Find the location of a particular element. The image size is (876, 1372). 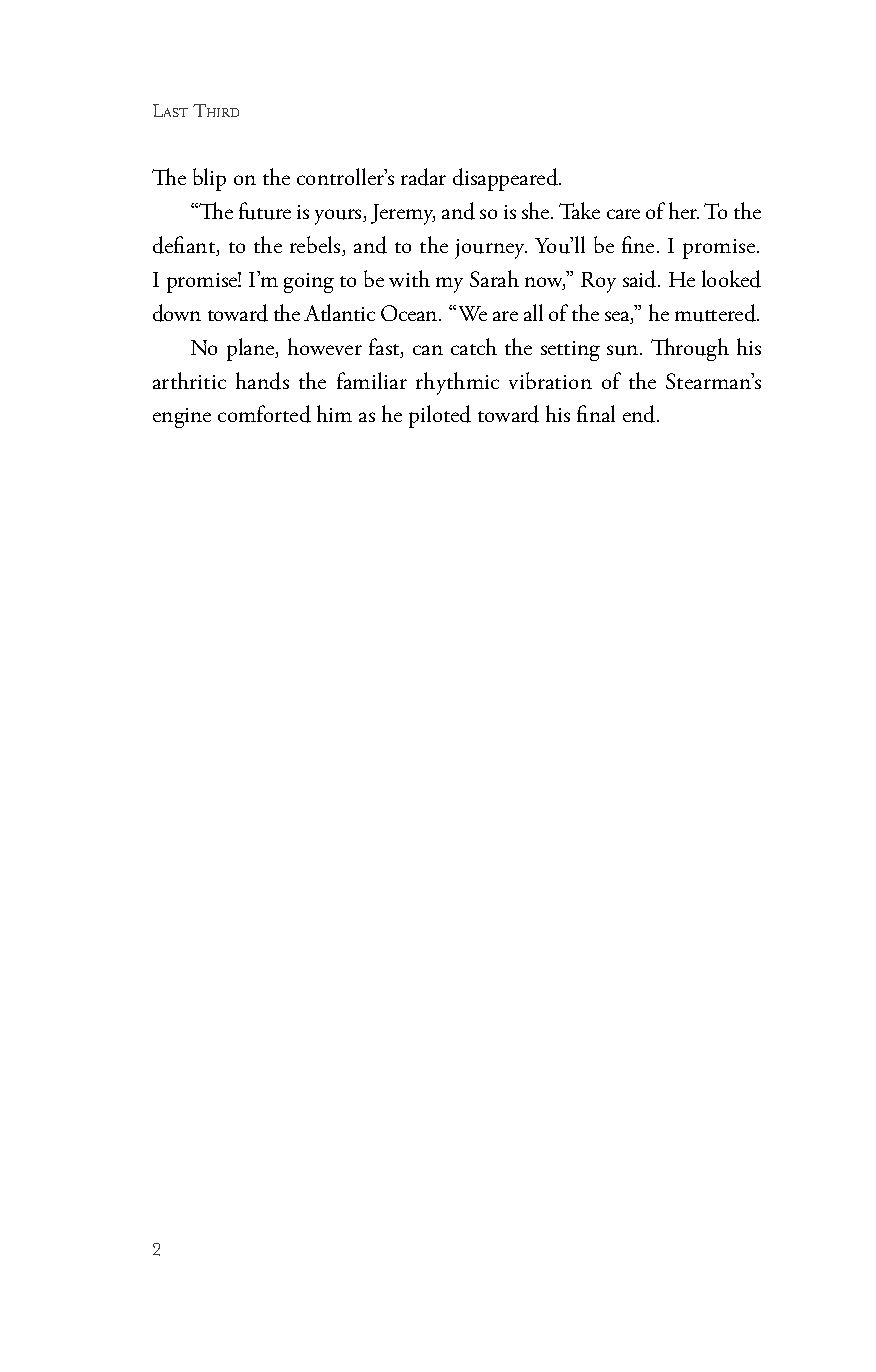

Ocean is located at coordinates (410, 313).
